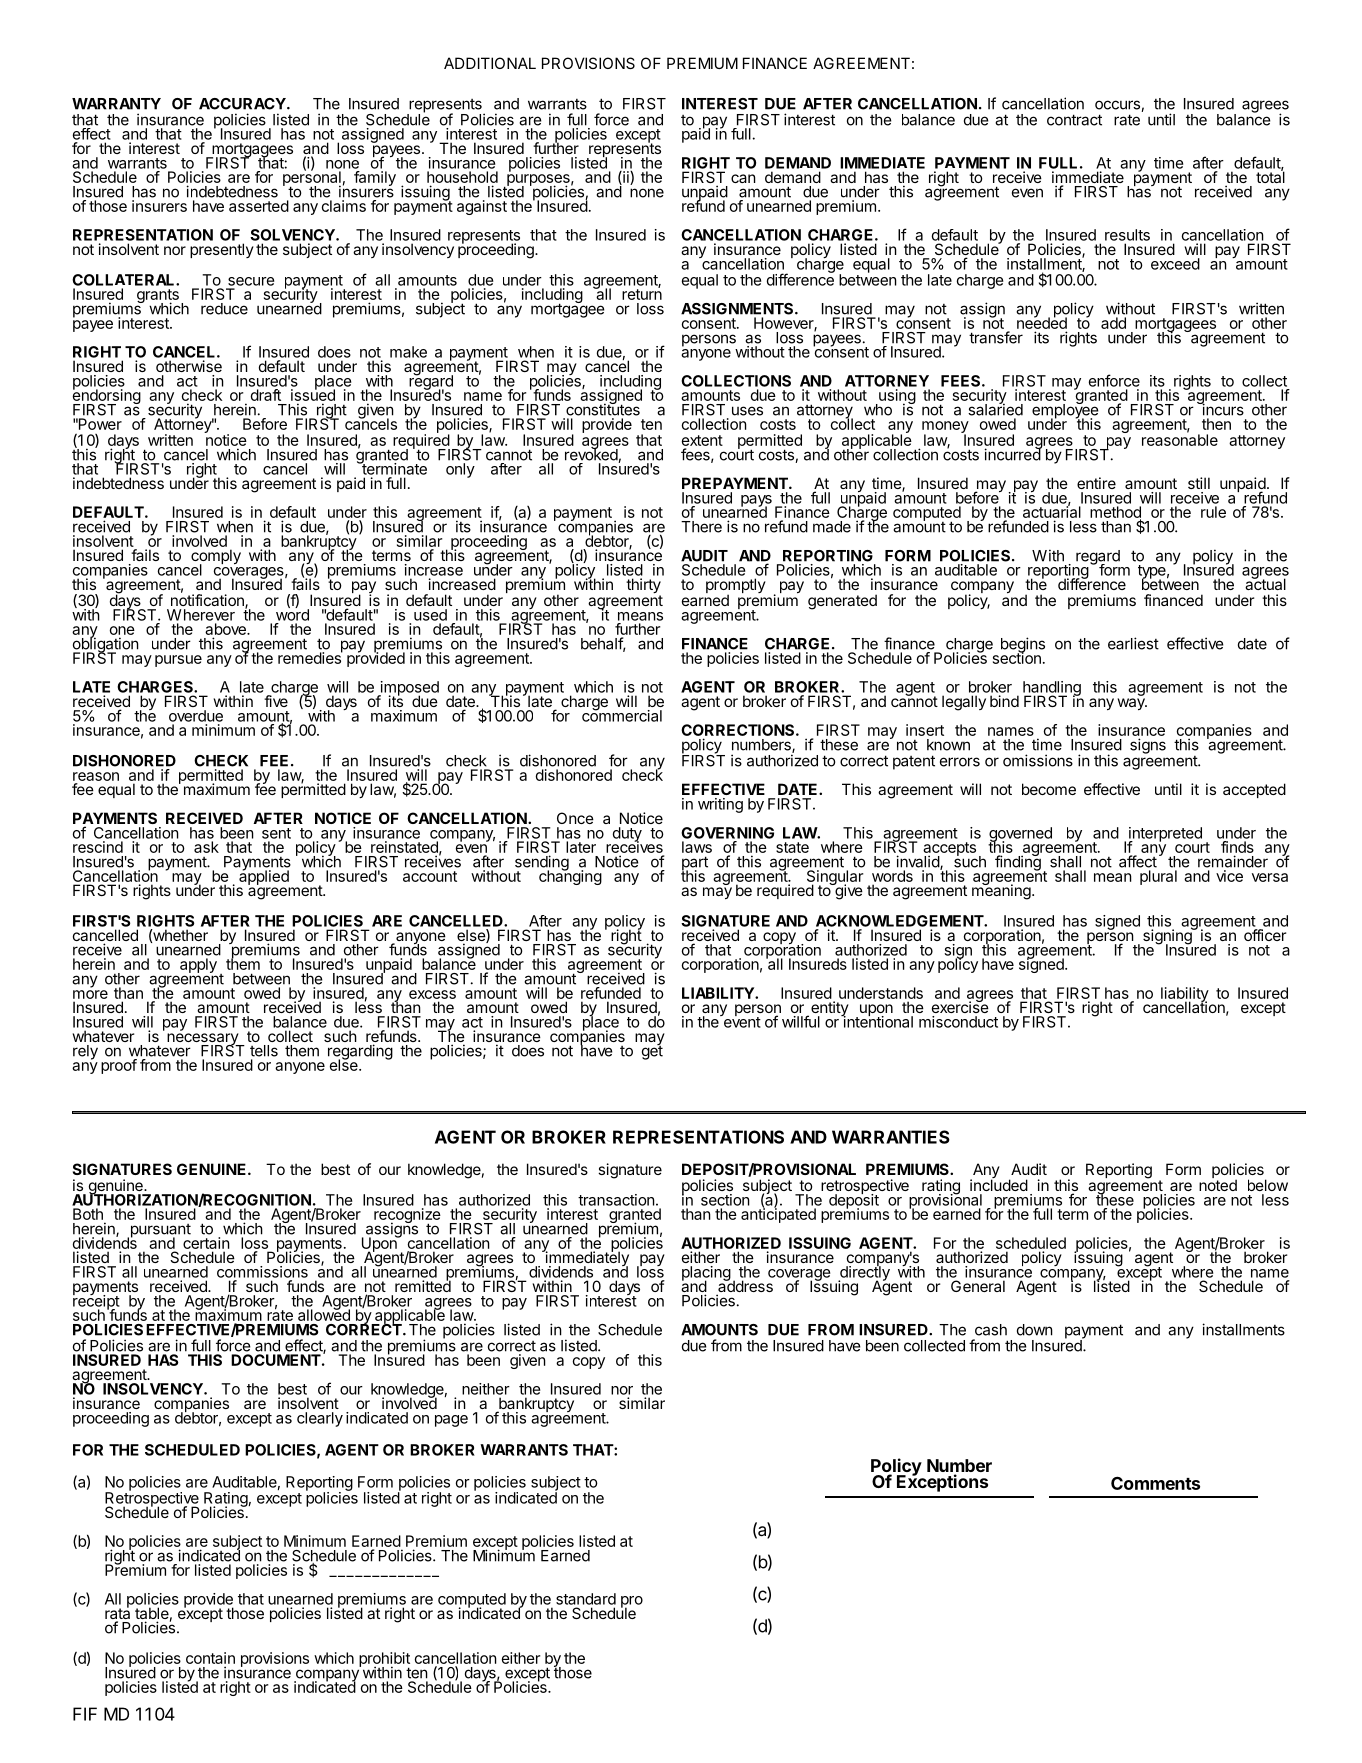 The height and width of the page is (1763, 1362). What do you see at coordinates (1138, 861) in the page?
I see `affect` at bounding box center [1138, 861].
